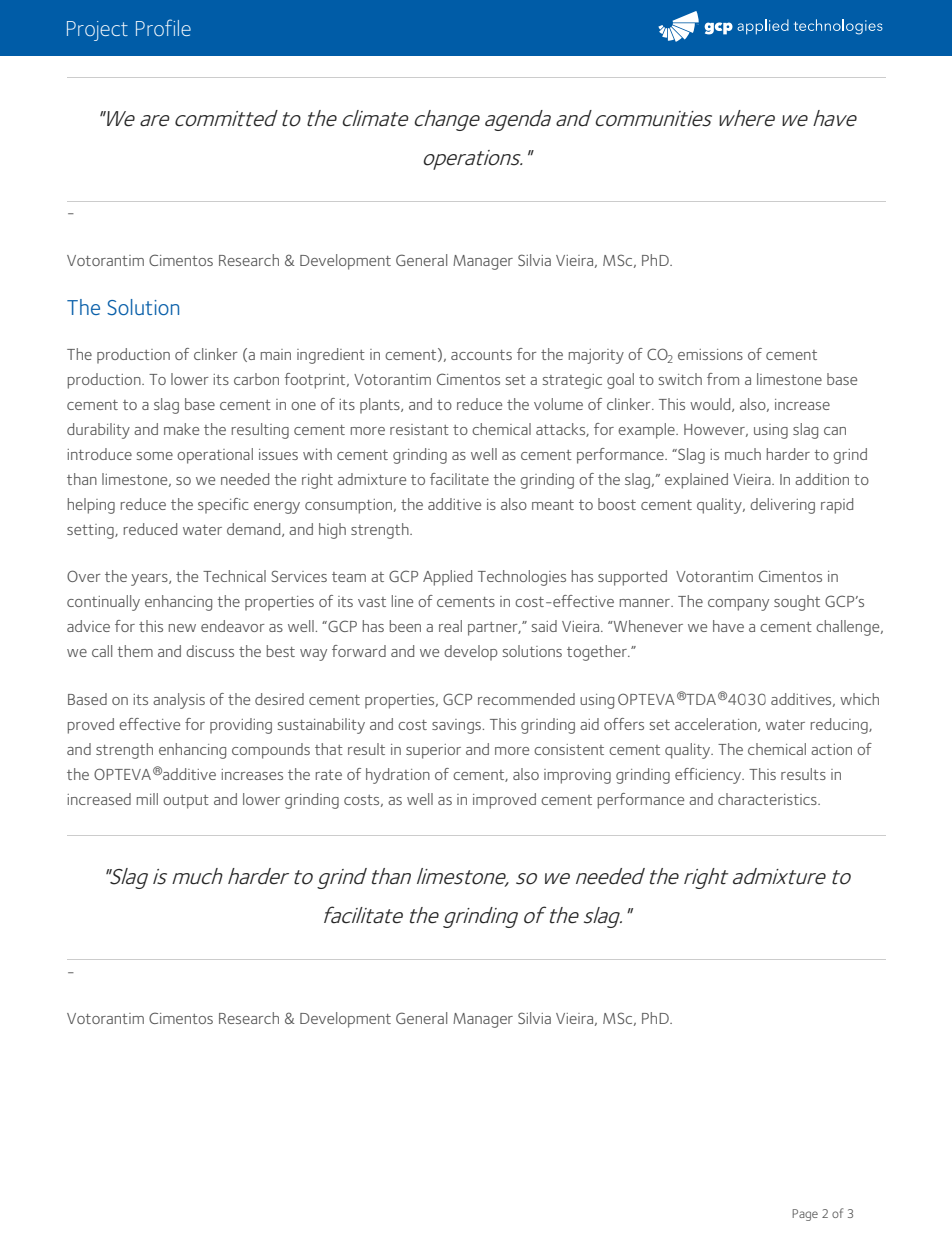 This document has height=1233, width=952. Describe the element at coordinates (709, 776) in the document. I see `efficiency` at that location.
